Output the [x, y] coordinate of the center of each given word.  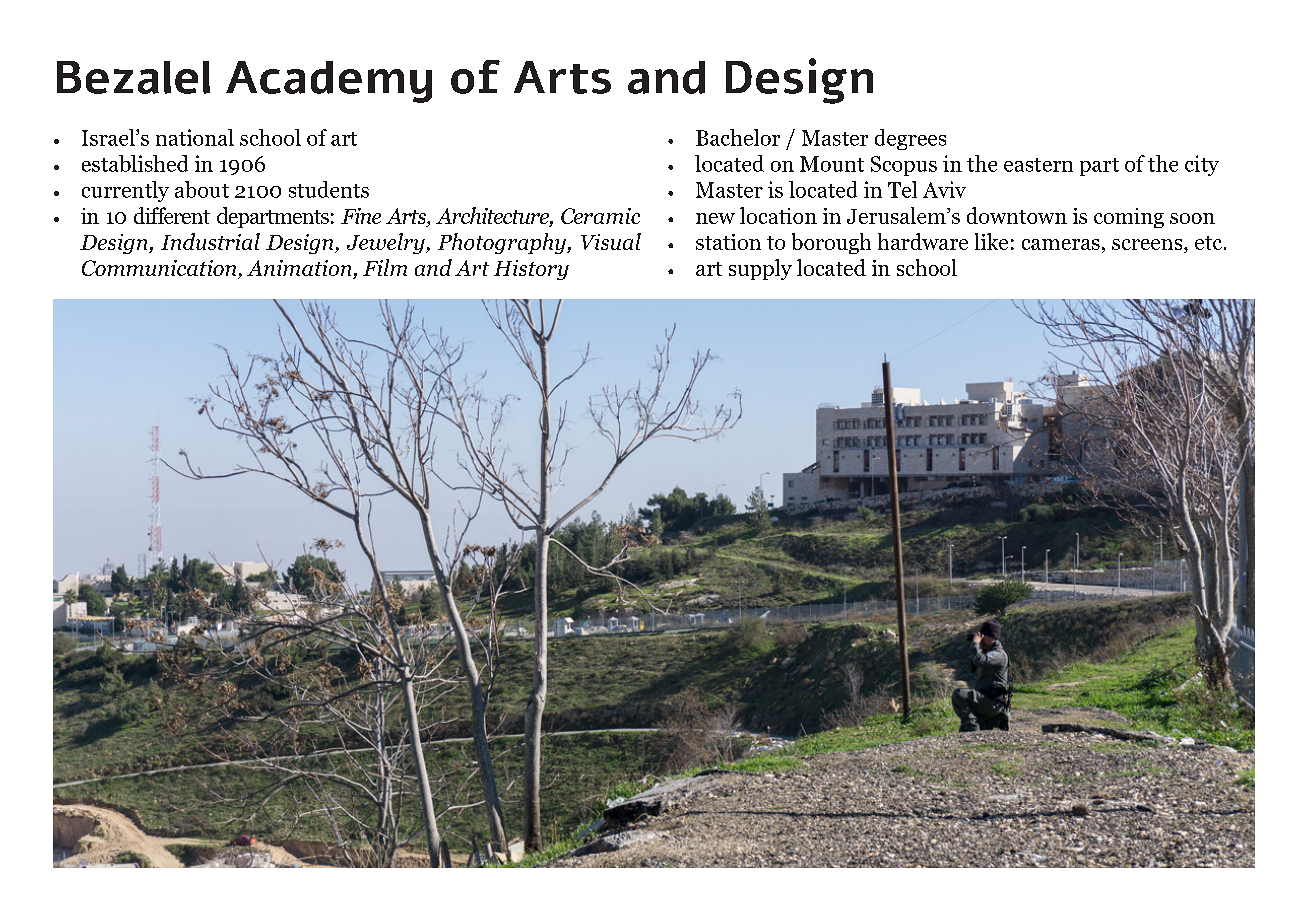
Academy [329, 82]
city [1202, 165]
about [202, 189]
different [172, 215]
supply [760, 269]
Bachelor [738, 137]
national [195, 137]
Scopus [904, 166]
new [715, 218]
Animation [300, 269]
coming [1129, 218]
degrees [910, 139]
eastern [1038, 165]
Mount [832, 164]
